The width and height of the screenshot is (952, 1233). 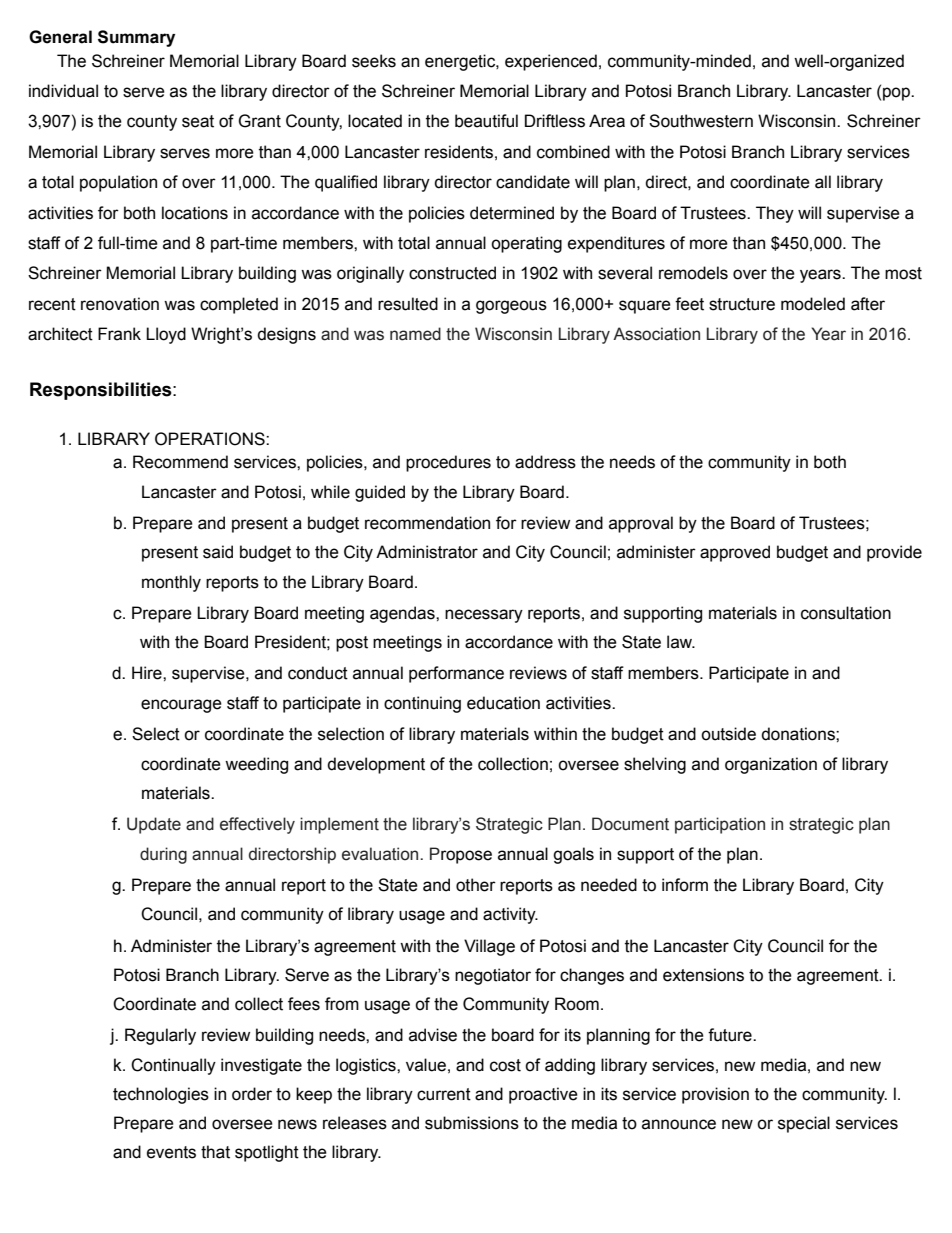 What do you see at coordinates (448, 463) in the screenshot?
I see `procedures` at bounding box center [448, 463].
